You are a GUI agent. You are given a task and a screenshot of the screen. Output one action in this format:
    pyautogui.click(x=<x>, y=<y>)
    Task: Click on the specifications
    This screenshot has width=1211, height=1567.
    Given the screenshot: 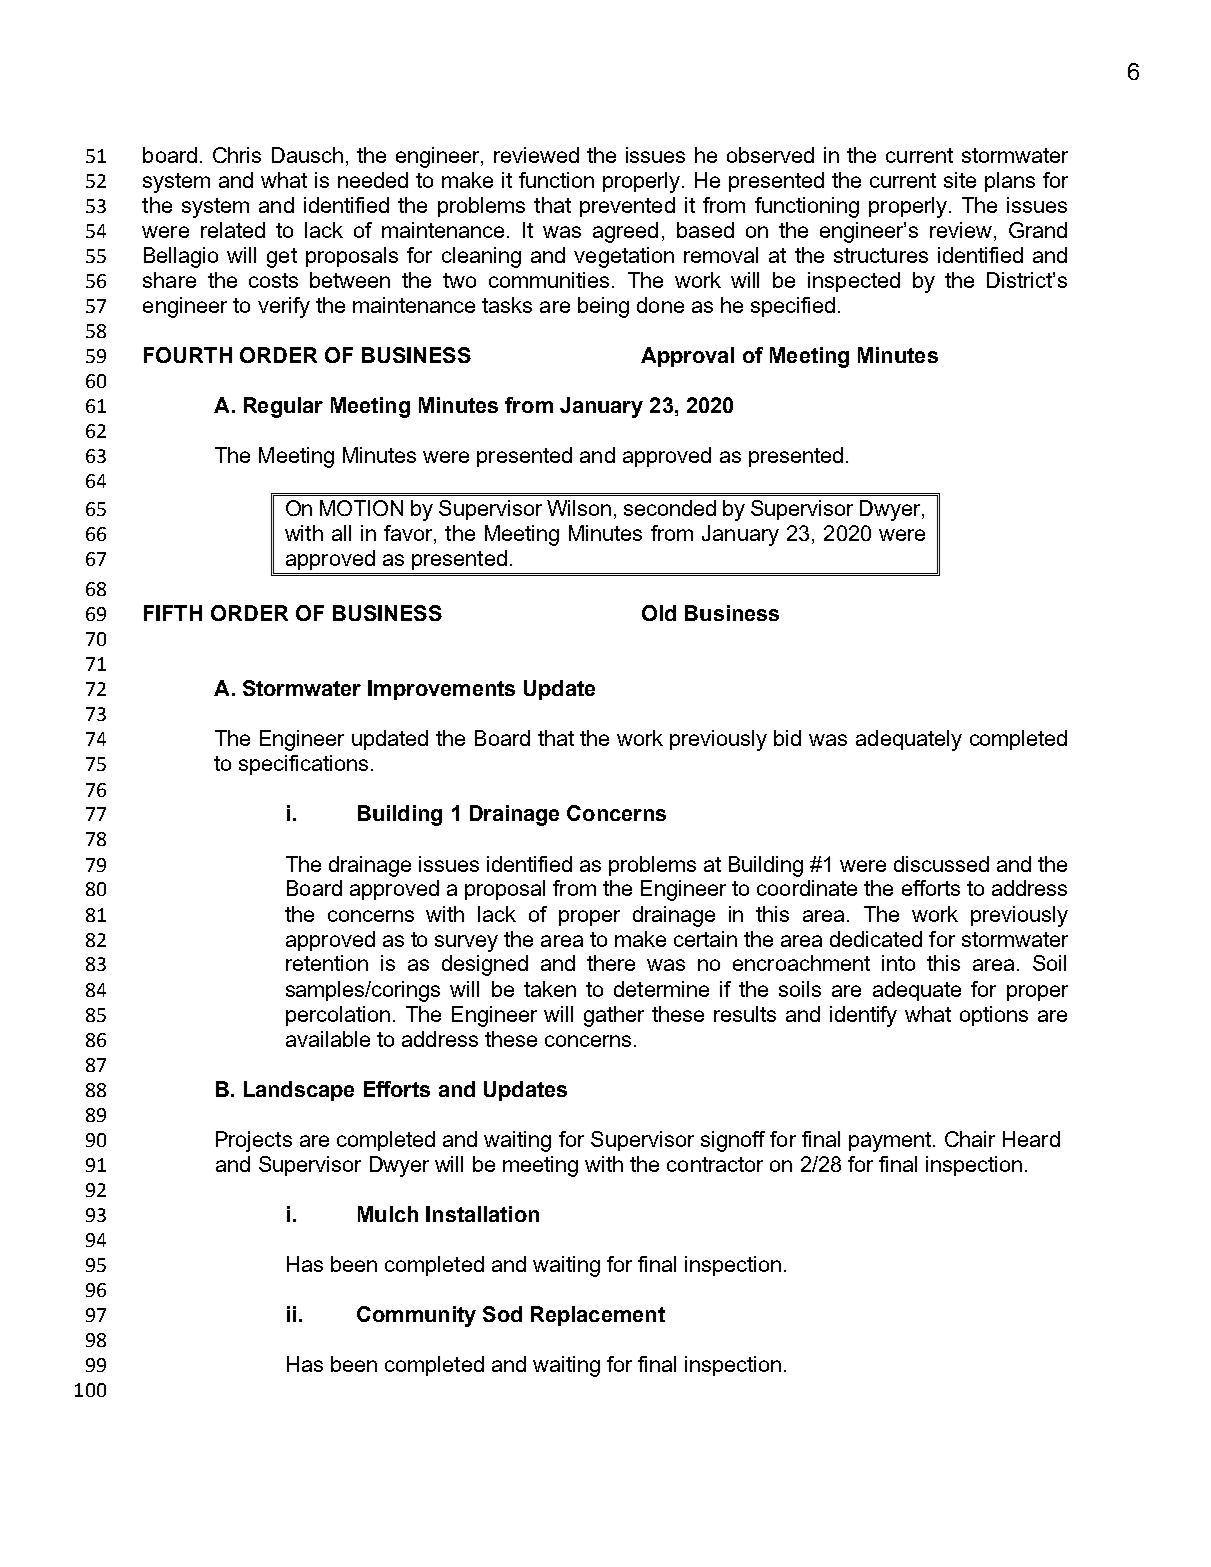 What is the action you would take?
    pyautogui.click(x=303, y=765)
